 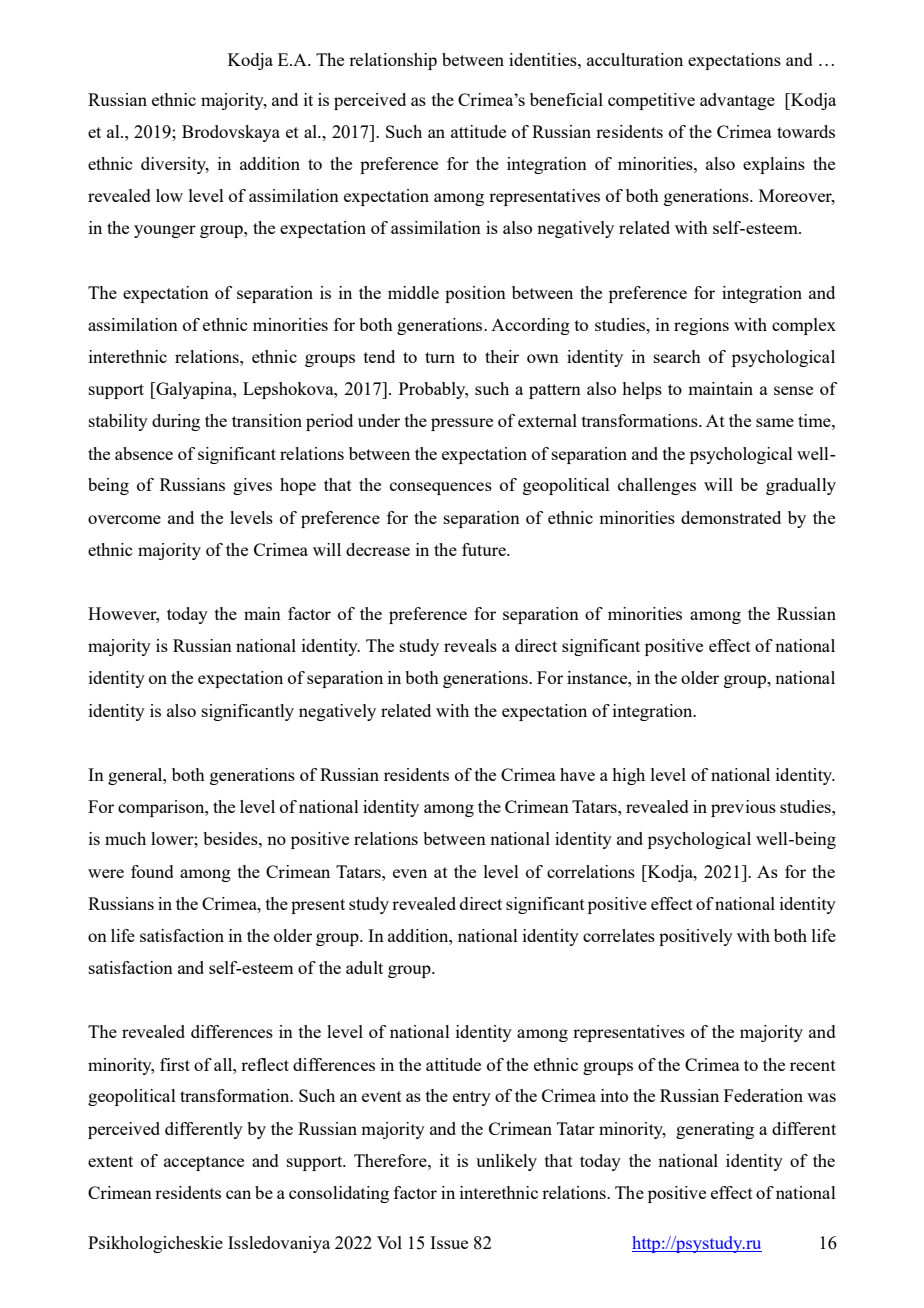 What do you see at coordinates (566, 99) in the screenshot?
I see `beneficial` at bounding box center [566, 99].
